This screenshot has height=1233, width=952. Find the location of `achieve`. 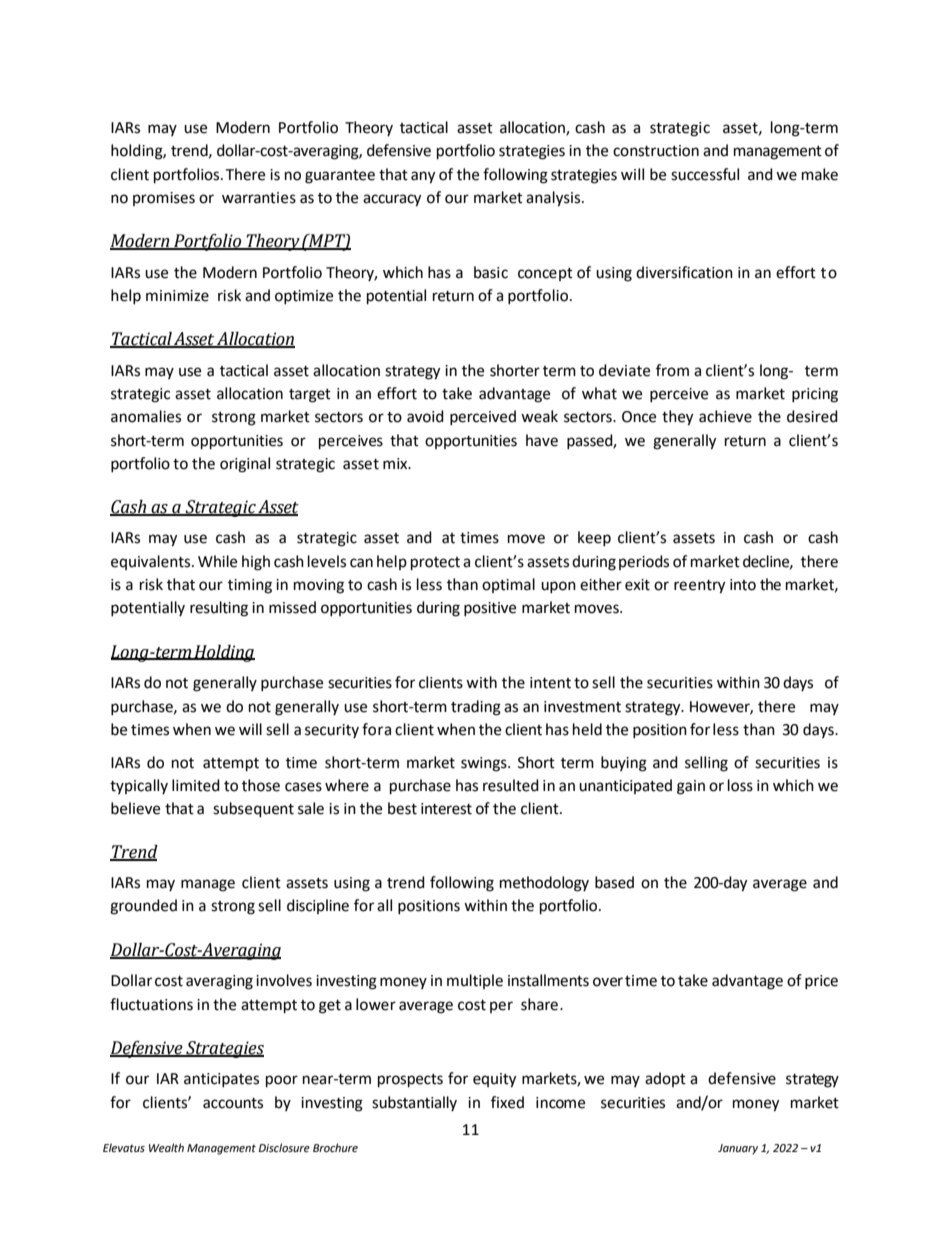

achieve is located at coordinates (725, 416).
